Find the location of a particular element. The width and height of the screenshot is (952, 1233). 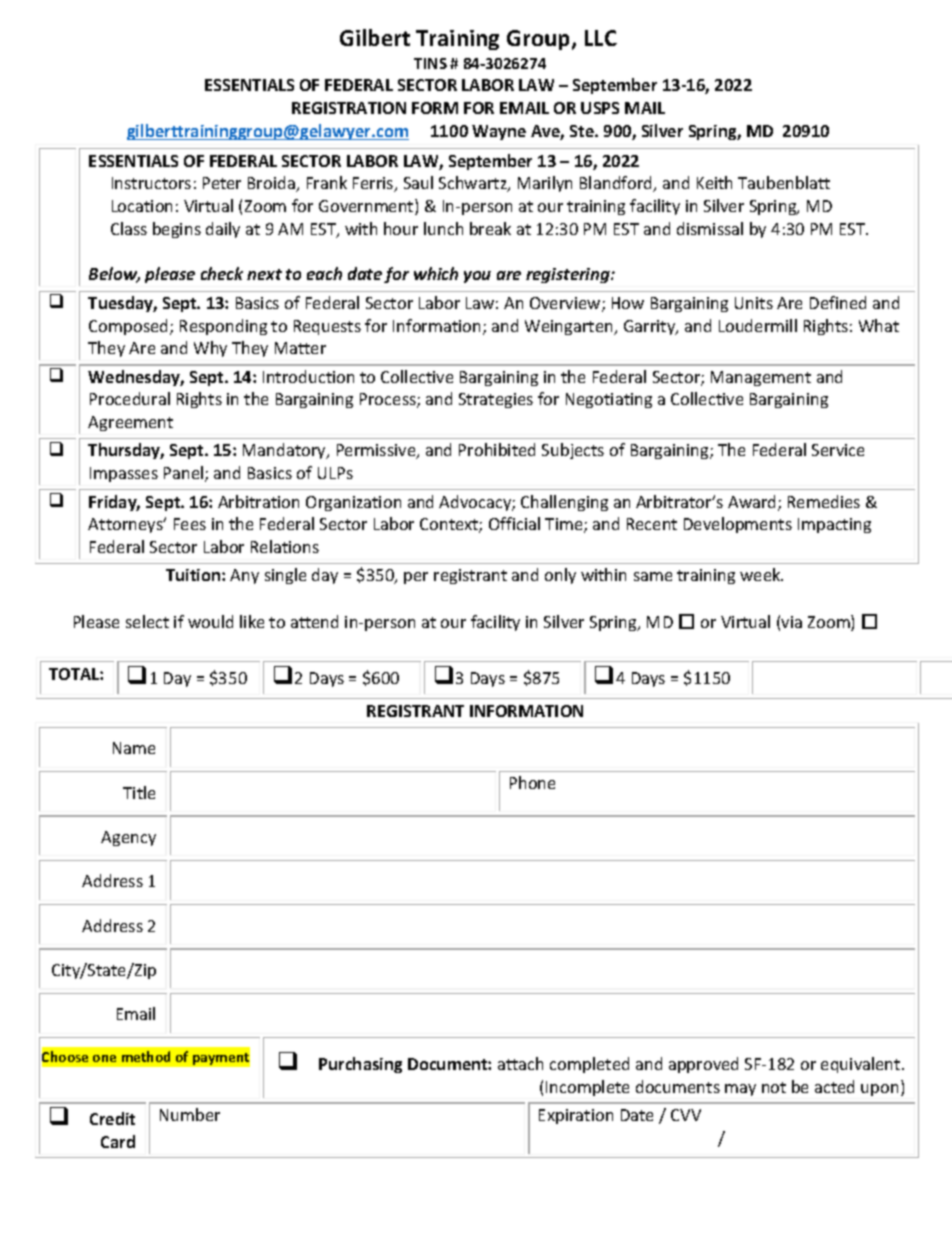

Tuition is located at coordinates (194, 575).
